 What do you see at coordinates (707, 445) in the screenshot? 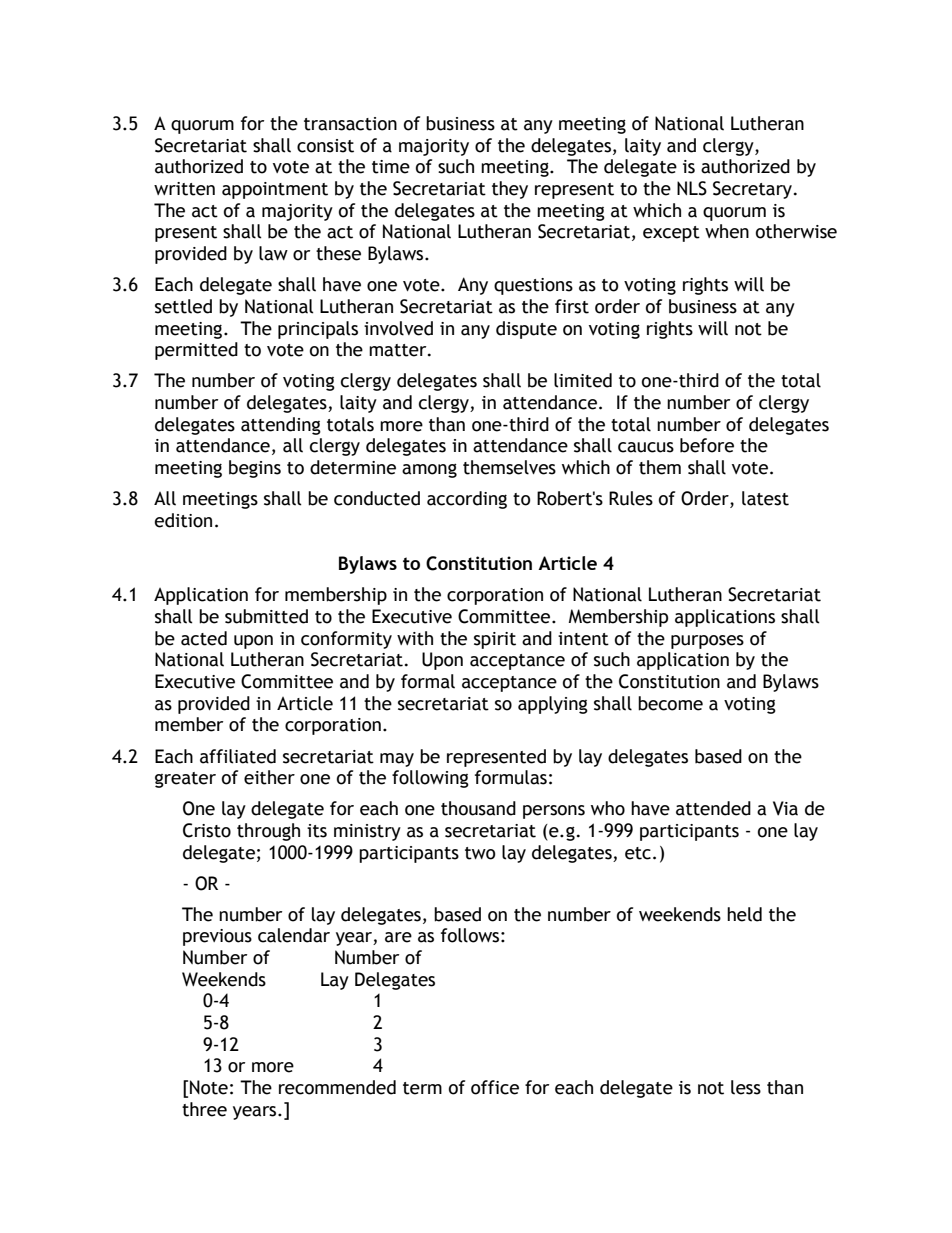
I see `before` at bounding box center [707, 445].
